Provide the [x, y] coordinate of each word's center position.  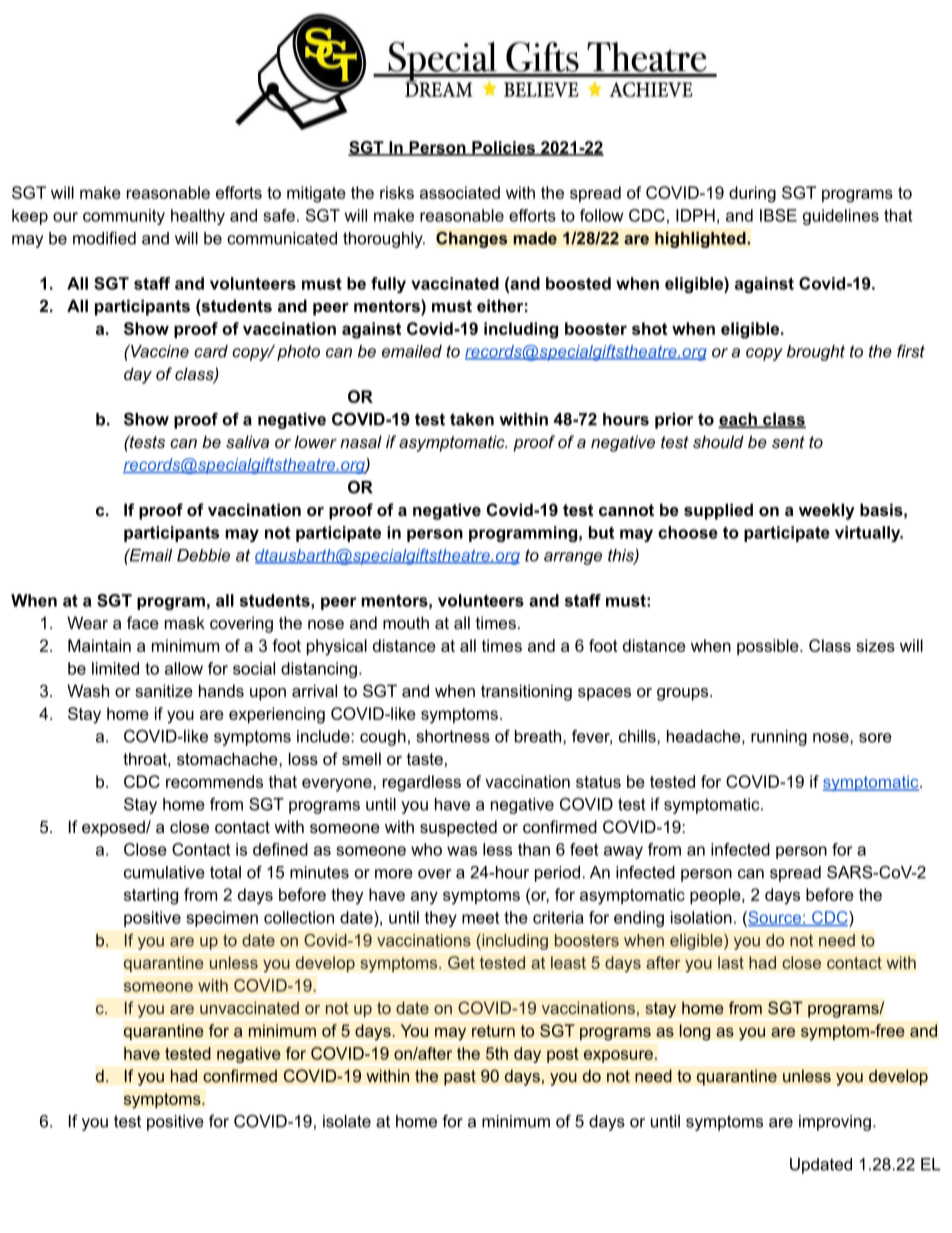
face [143, 622]
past [460, 1078]
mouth [406, 622]
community [124, 217]
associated [460, 192]
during [752, 194]
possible [769, 647]
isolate [347, 1121]
